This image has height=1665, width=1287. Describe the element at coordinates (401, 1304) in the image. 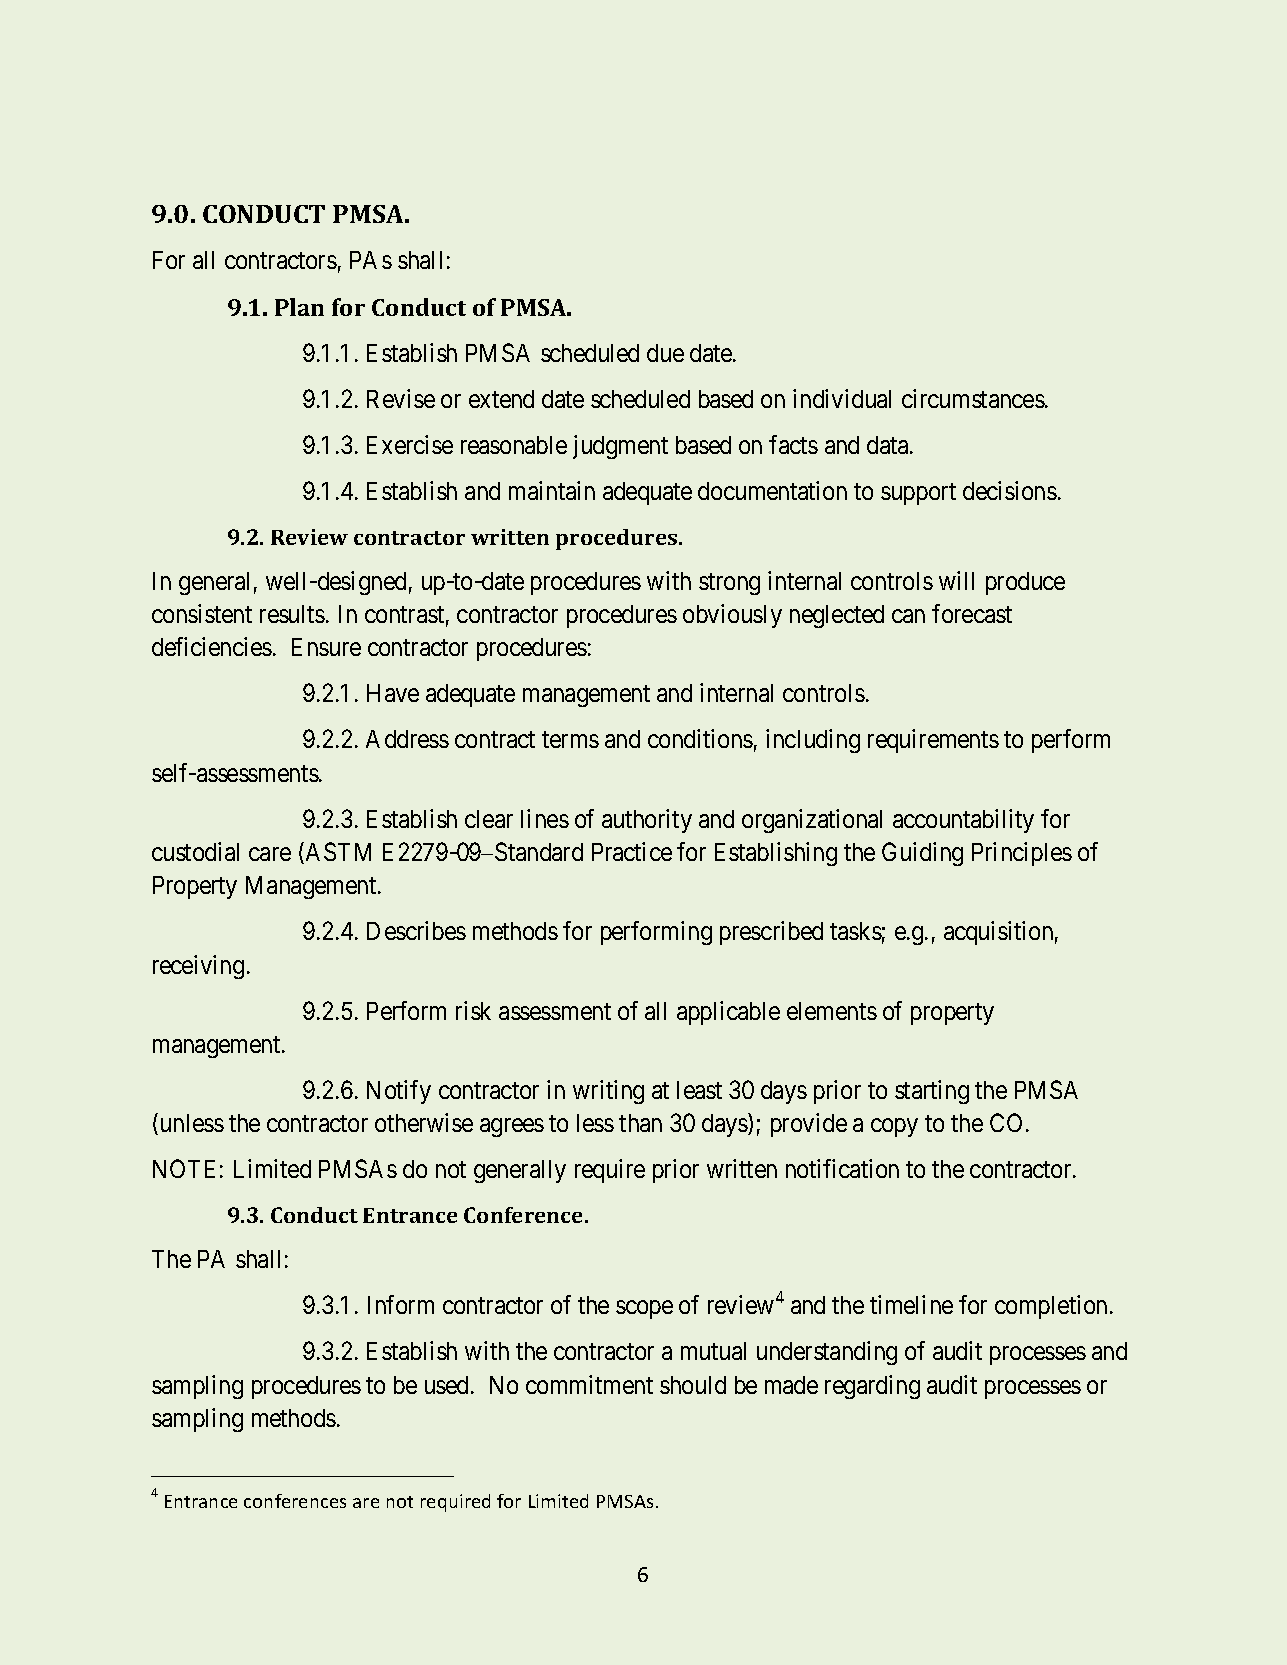

I see `Inform` at that location.
